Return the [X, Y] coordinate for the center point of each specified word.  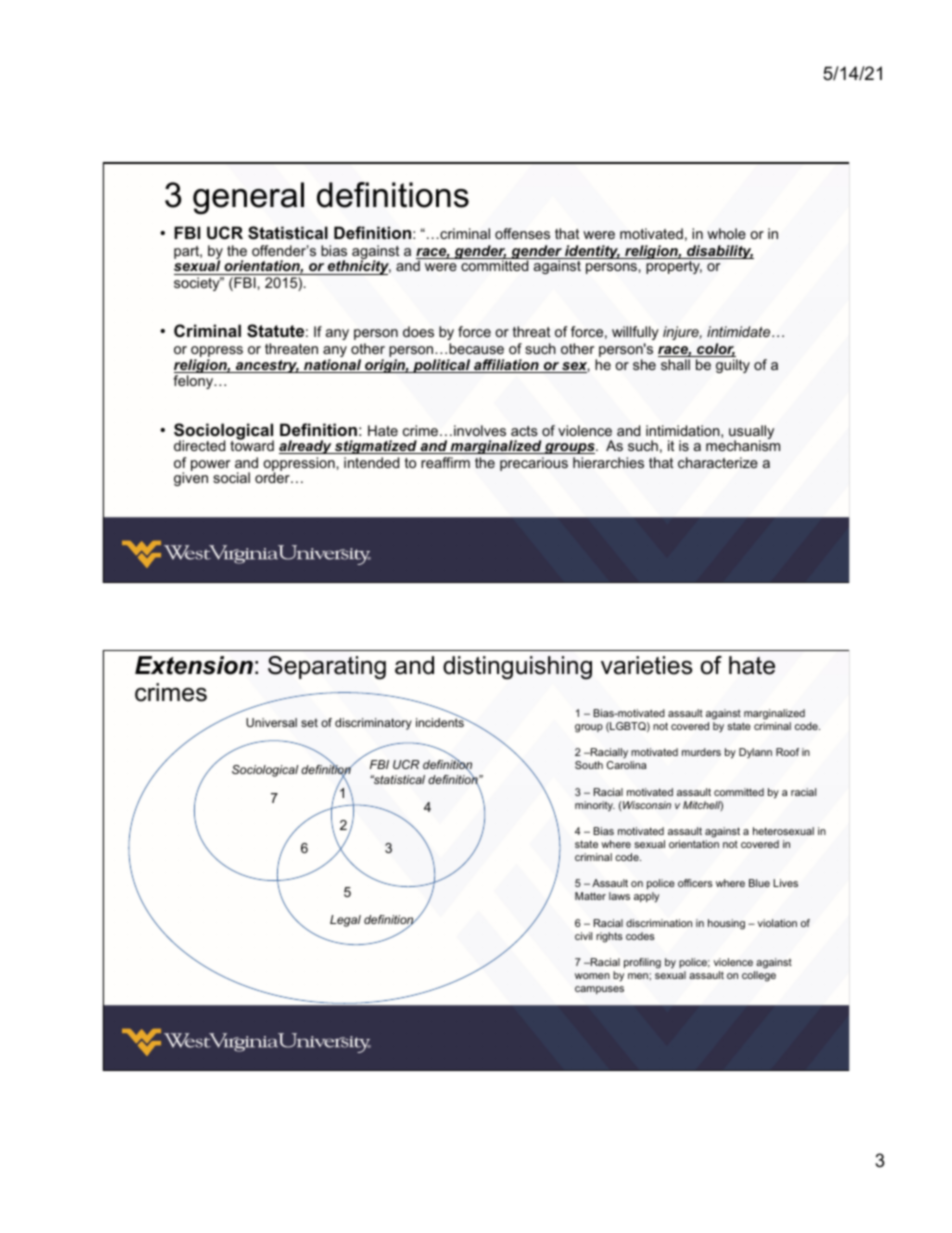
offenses [522, 233]
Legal [345, 921]
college [759, 976]
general [248, 198]
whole [726, 233]
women [592, 976]
